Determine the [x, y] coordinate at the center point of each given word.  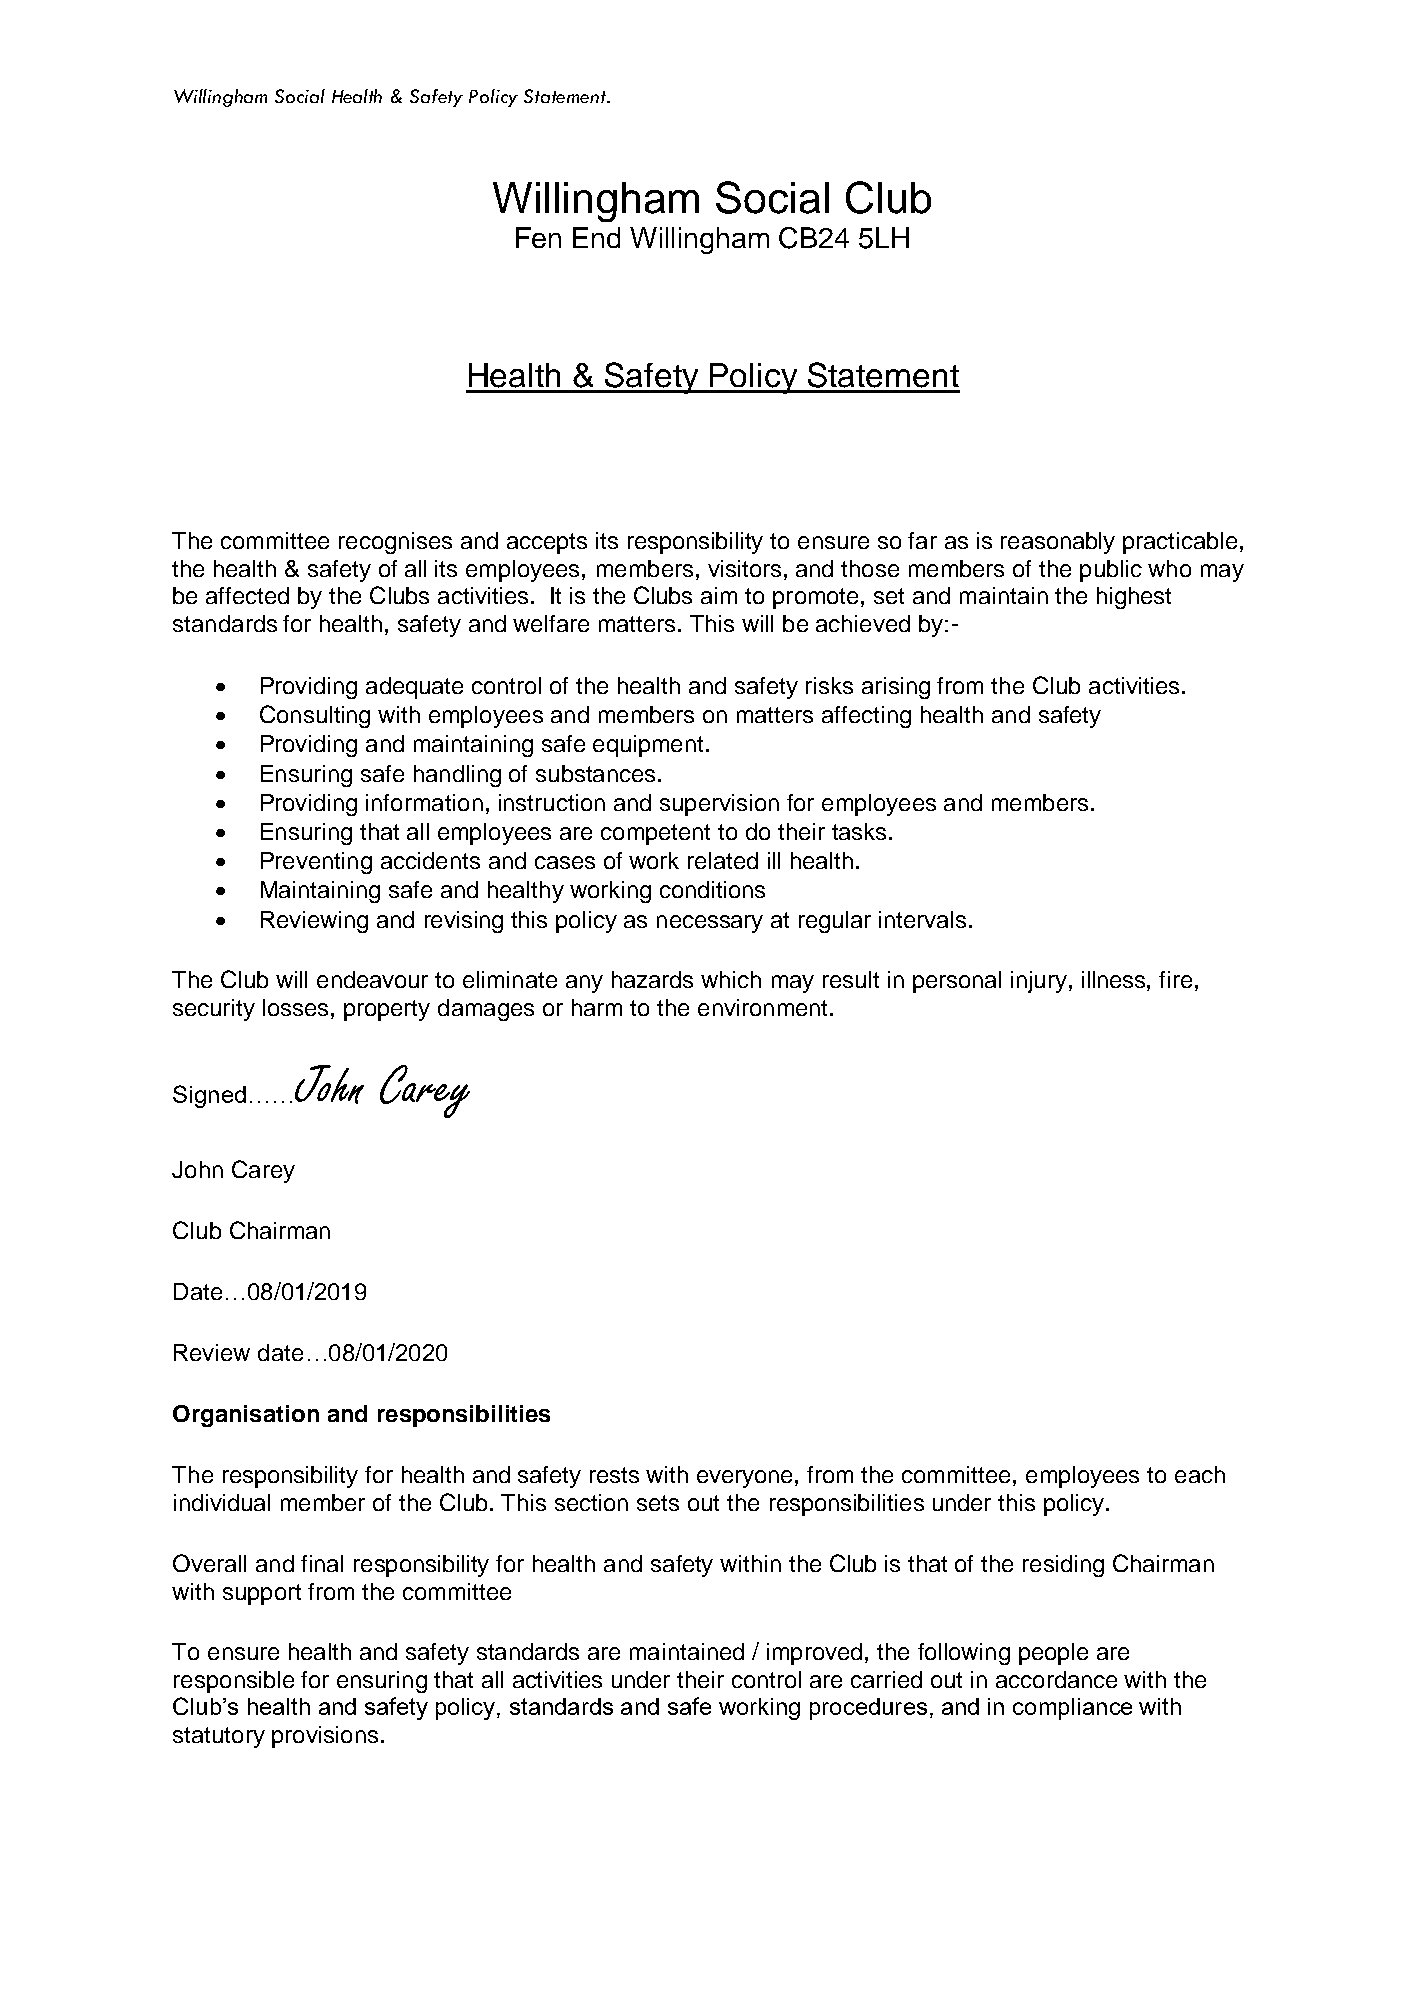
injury [1039, 982]
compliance [1072, 1709]
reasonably [1058, 543]
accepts [547, 543]
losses [295, 1007]
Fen [538, 237]
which [731, 979]
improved [814, 1654]
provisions [325, 1737]
